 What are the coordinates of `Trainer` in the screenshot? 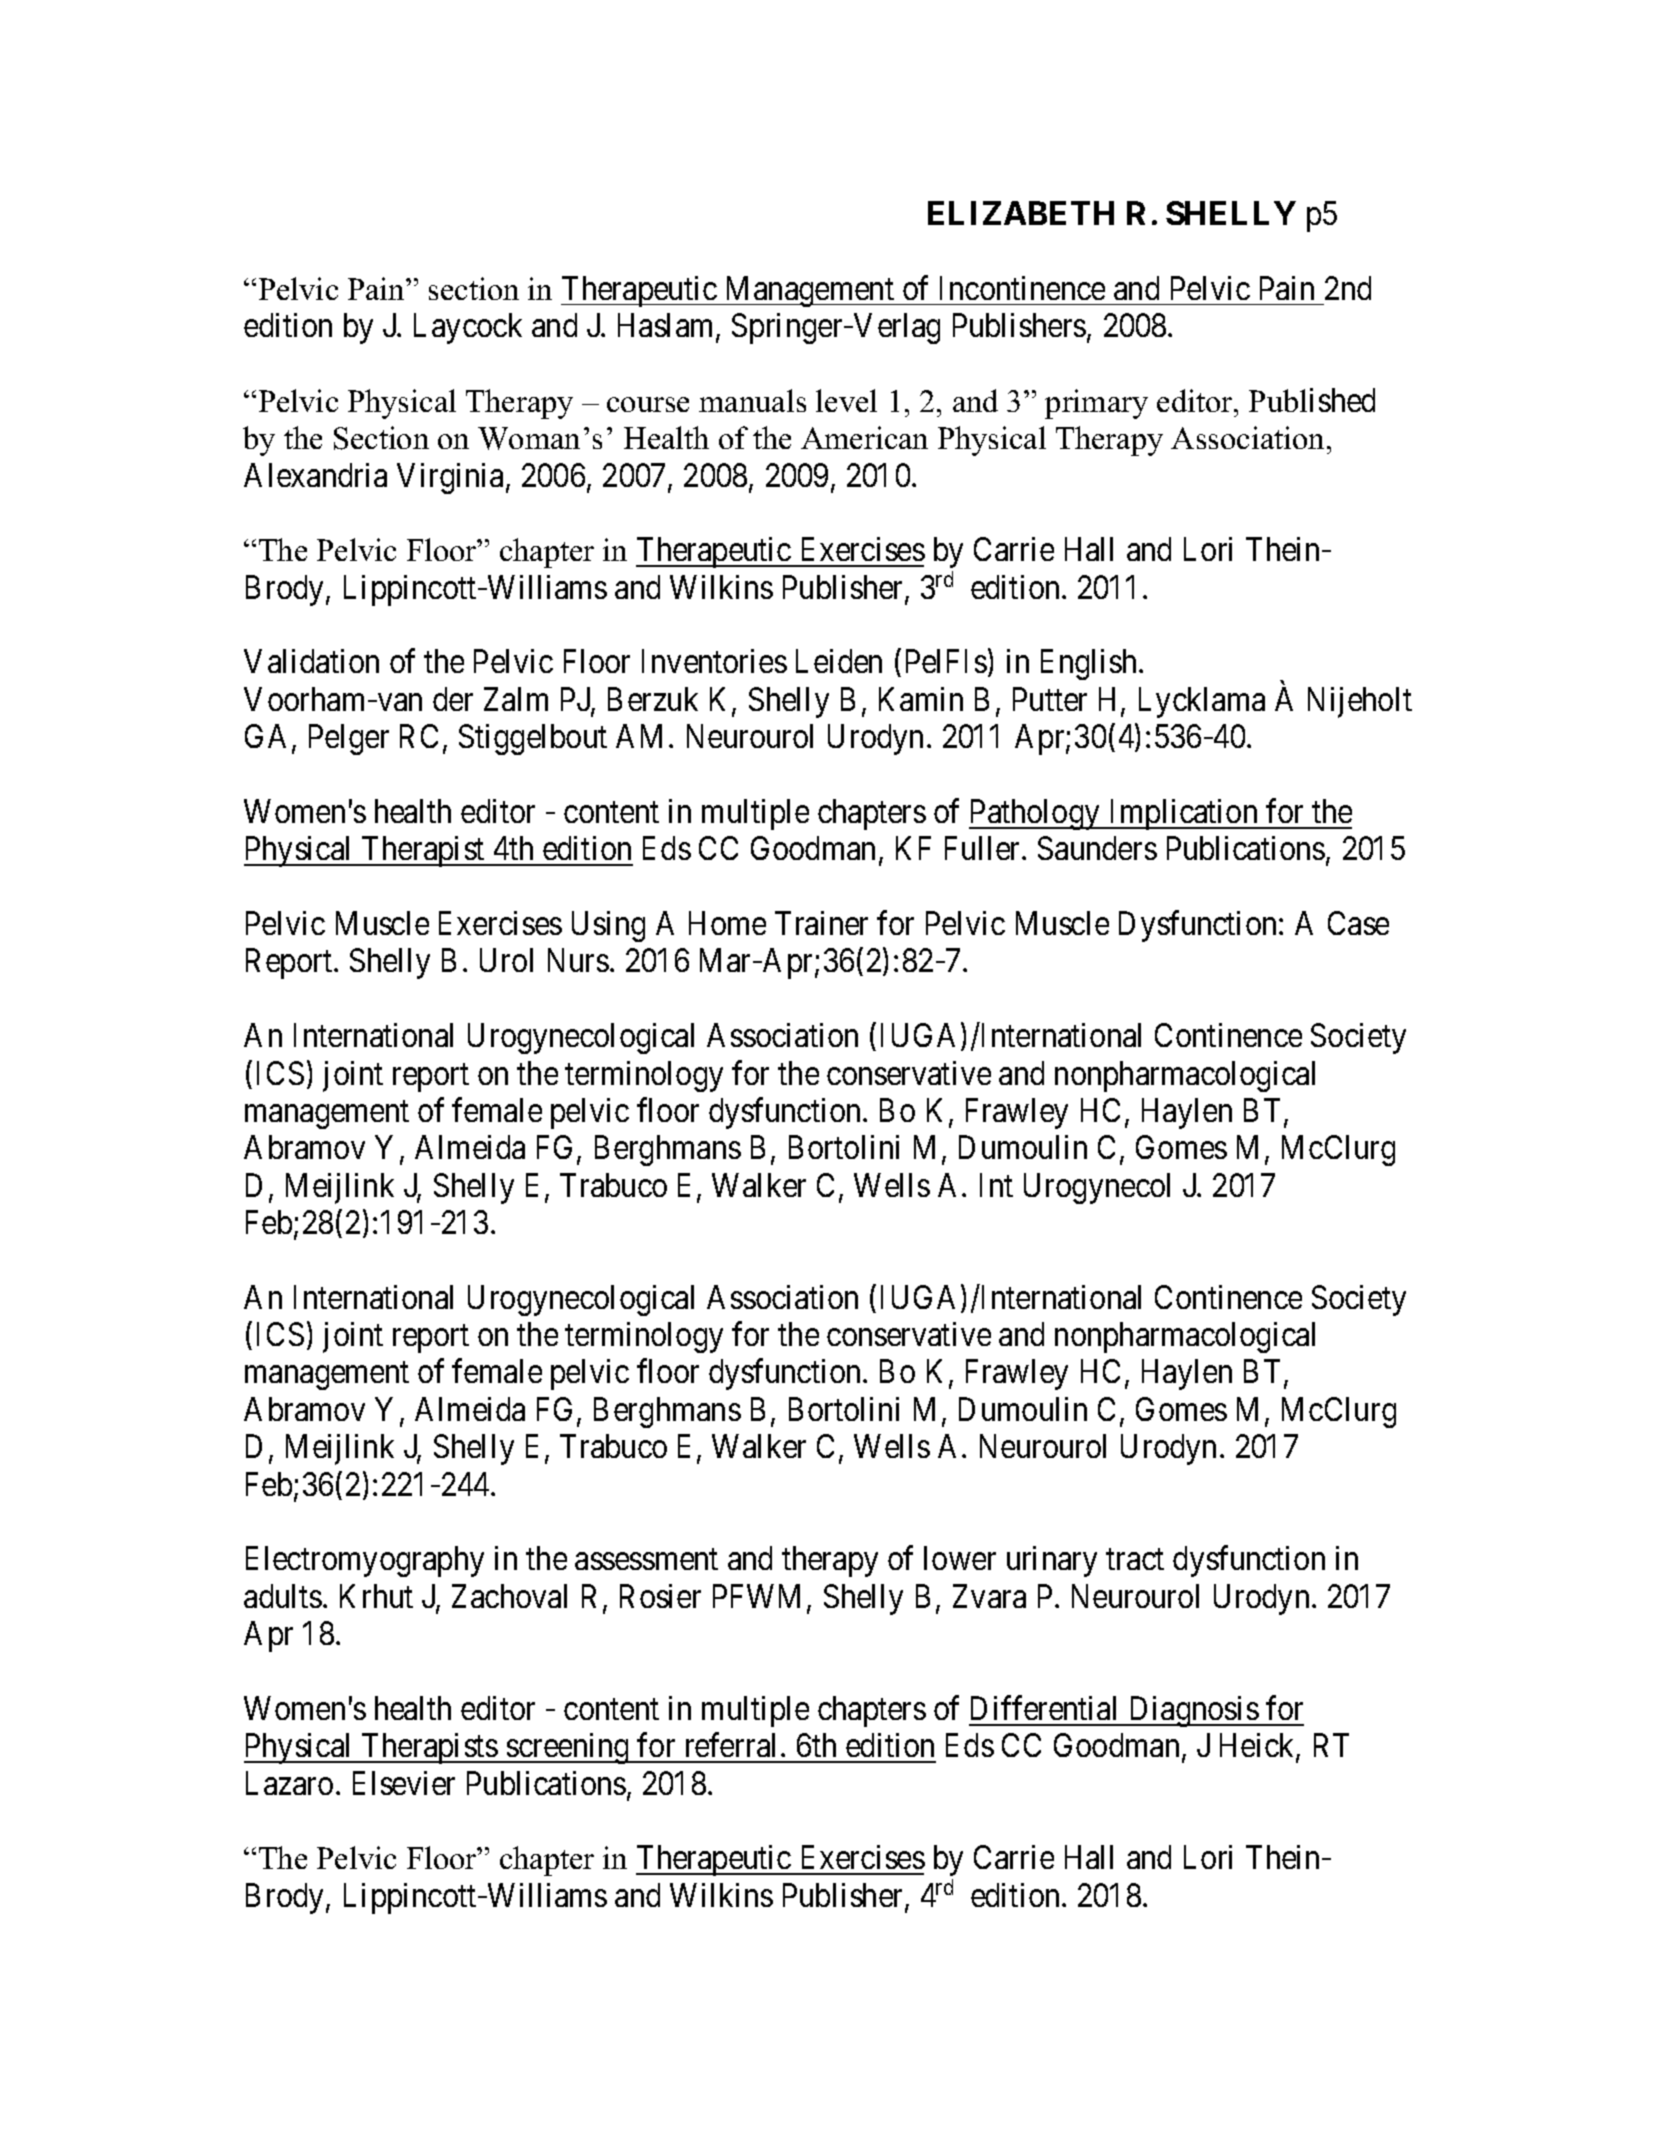 It's located at (821, 923).
